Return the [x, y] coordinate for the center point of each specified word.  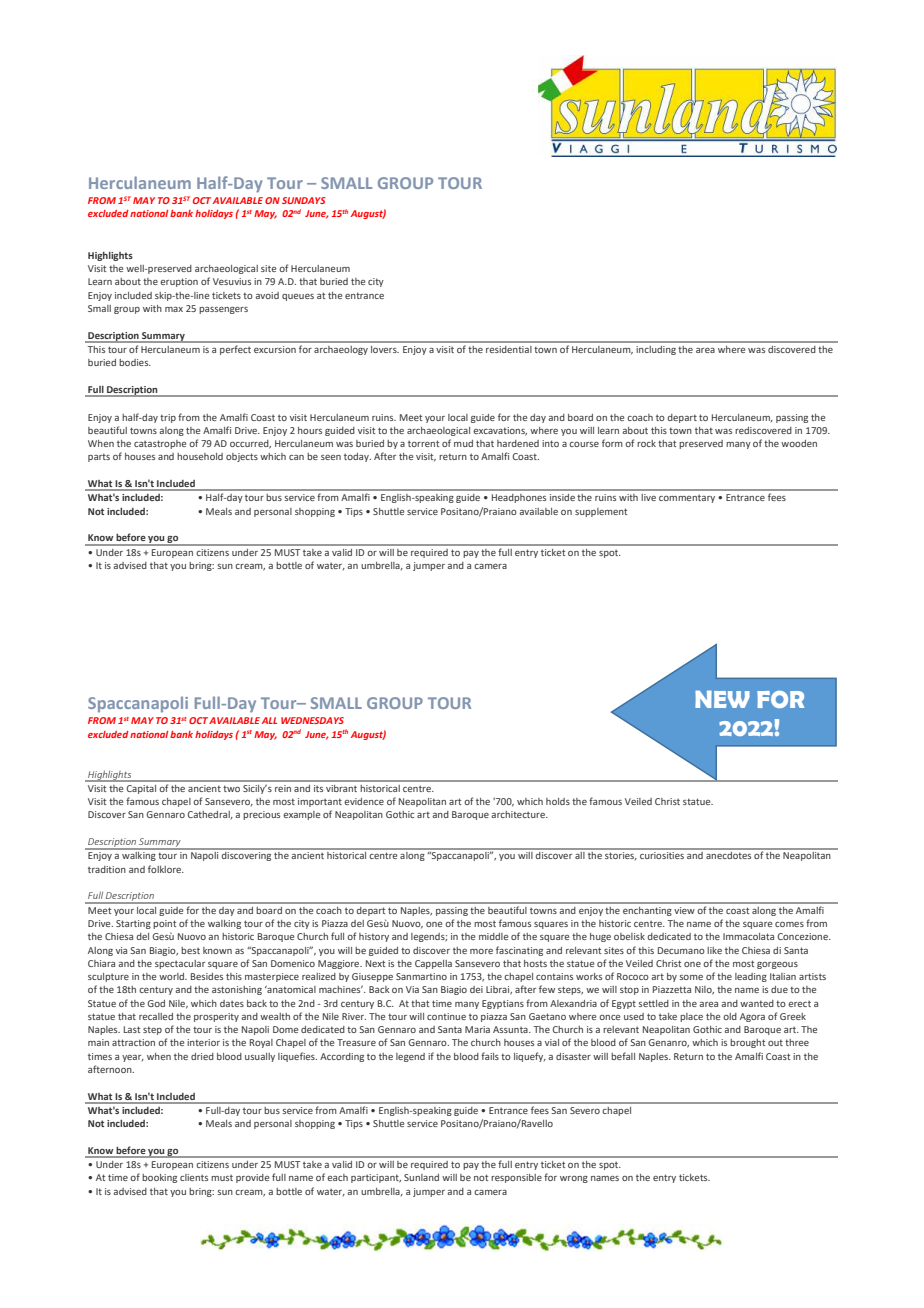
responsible [516, 1178]
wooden [799, 443]
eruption [179, 282]
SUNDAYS [304, 200]
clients [194, 1177]
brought [747, 1043]
